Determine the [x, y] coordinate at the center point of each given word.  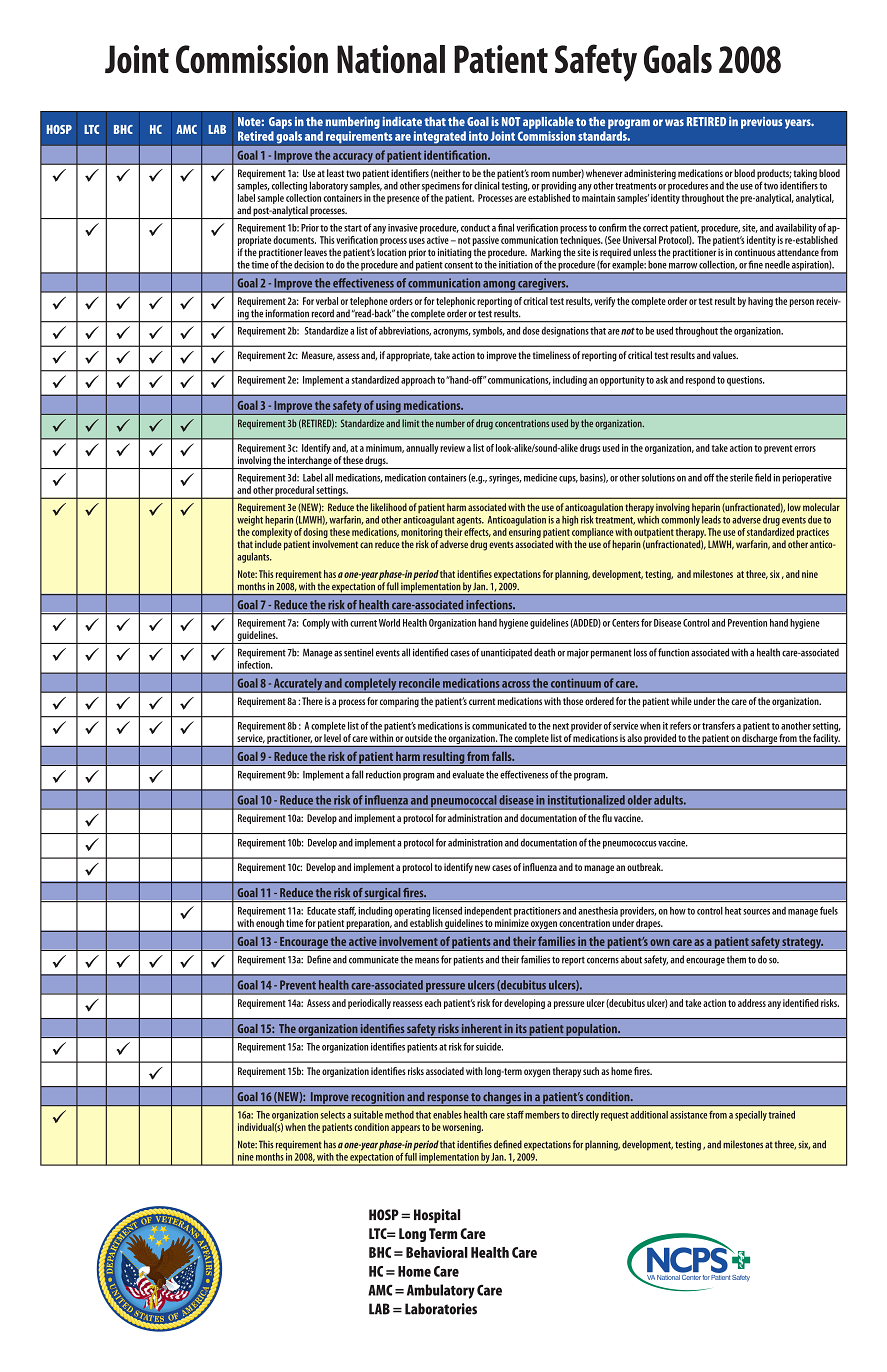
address [752, 1003]
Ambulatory [441, 1291]
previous [762, 123]
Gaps [280, 123]
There [312, 701]
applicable [548, 123]
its [521, 1028]
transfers [718, 725]
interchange [309, 462]
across [516, 684]
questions [745, 381]
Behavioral [437, 1252]
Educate [321, 911]
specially [751, 1116]
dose [531, 331]
